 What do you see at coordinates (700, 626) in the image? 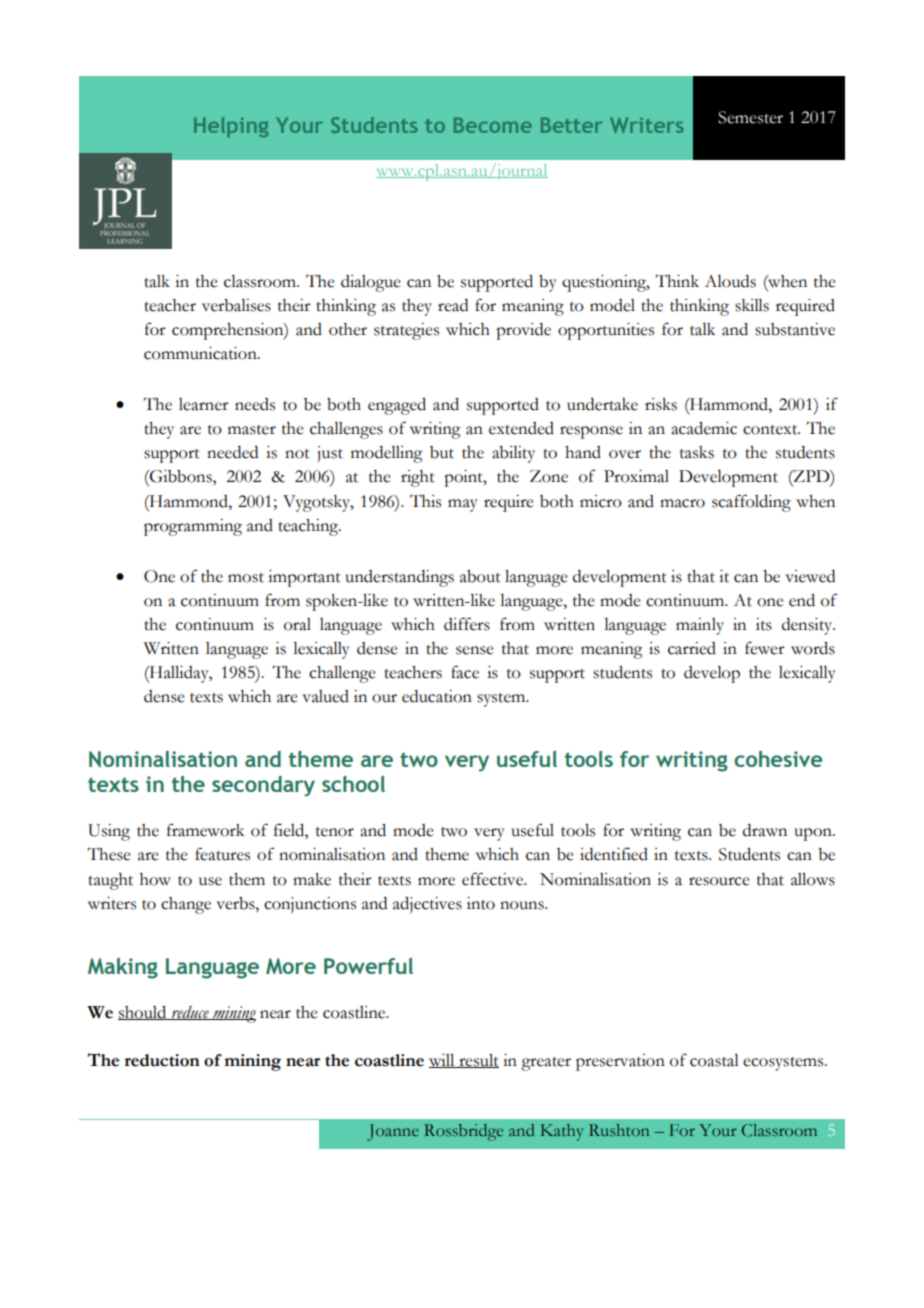
I see `mainly` at bounding box center [700, 626].
